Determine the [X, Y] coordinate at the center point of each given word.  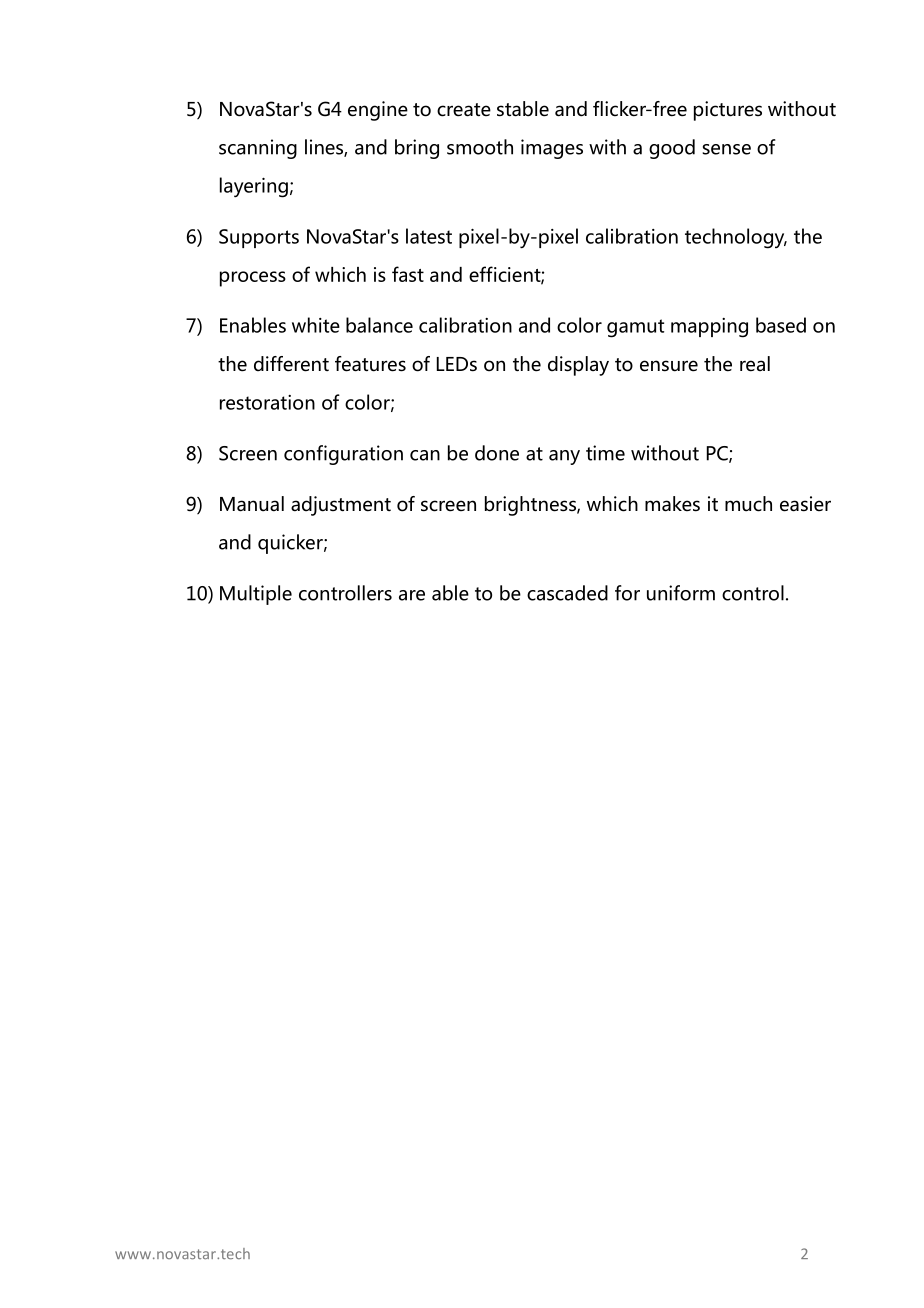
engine [378, 111]
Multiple [256, 595]
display [578, 366]
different [291, 364]
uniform [681, 593]
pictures [728, 111]
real [755, 364]
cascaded [567, 593]
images [552, 149]
